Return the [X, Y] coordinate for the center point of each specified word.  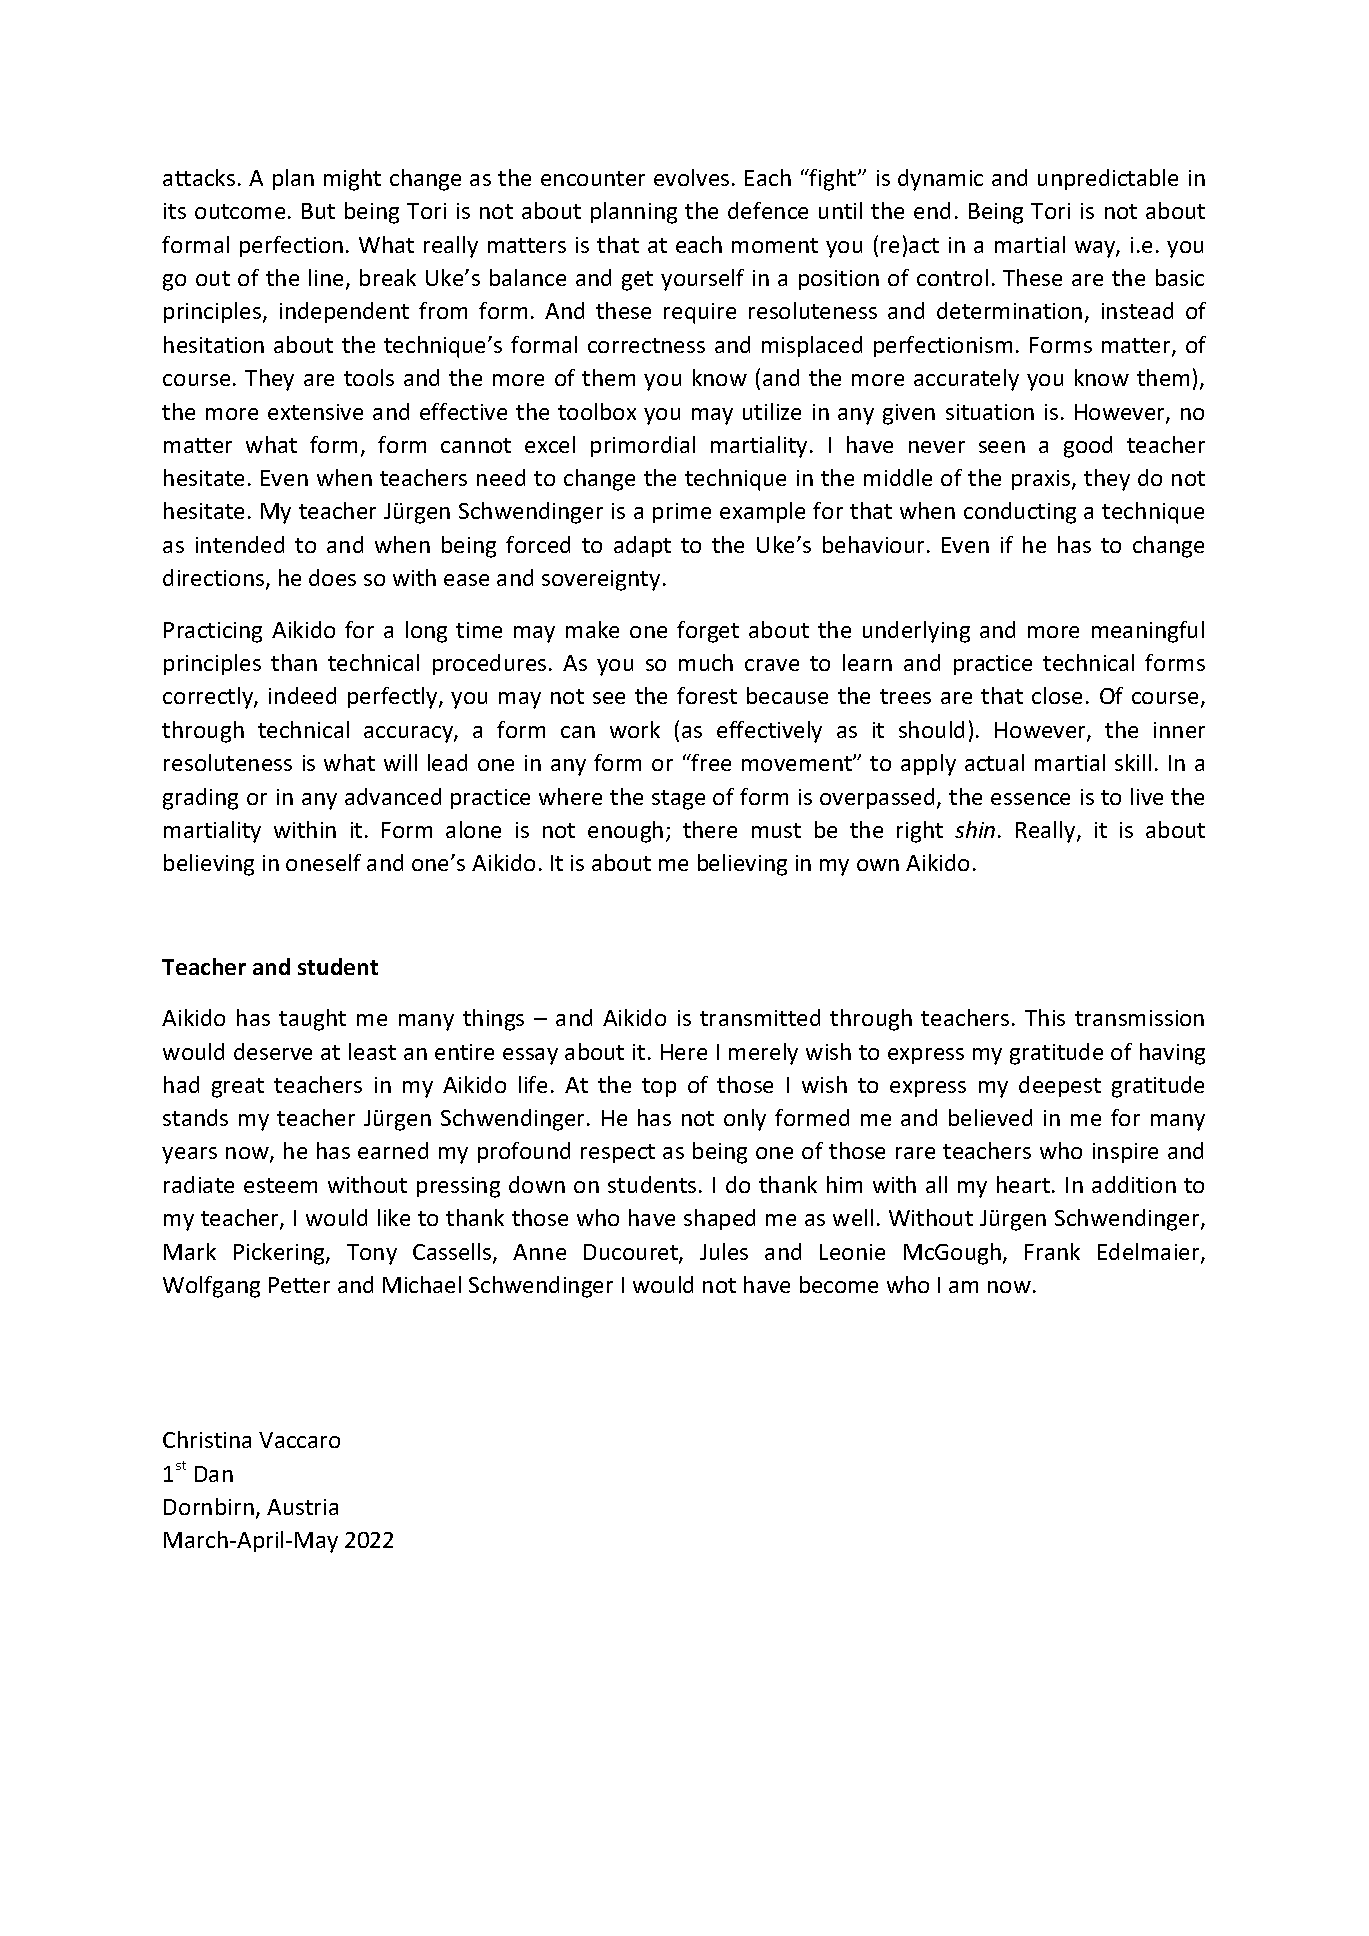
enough [625, 832]
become [839, 1284]
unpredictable [1108, 179]
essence [1030, 799]
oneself [323, 862]
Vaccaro [299, 1440]
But [318, 211]
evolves [691, 177]
